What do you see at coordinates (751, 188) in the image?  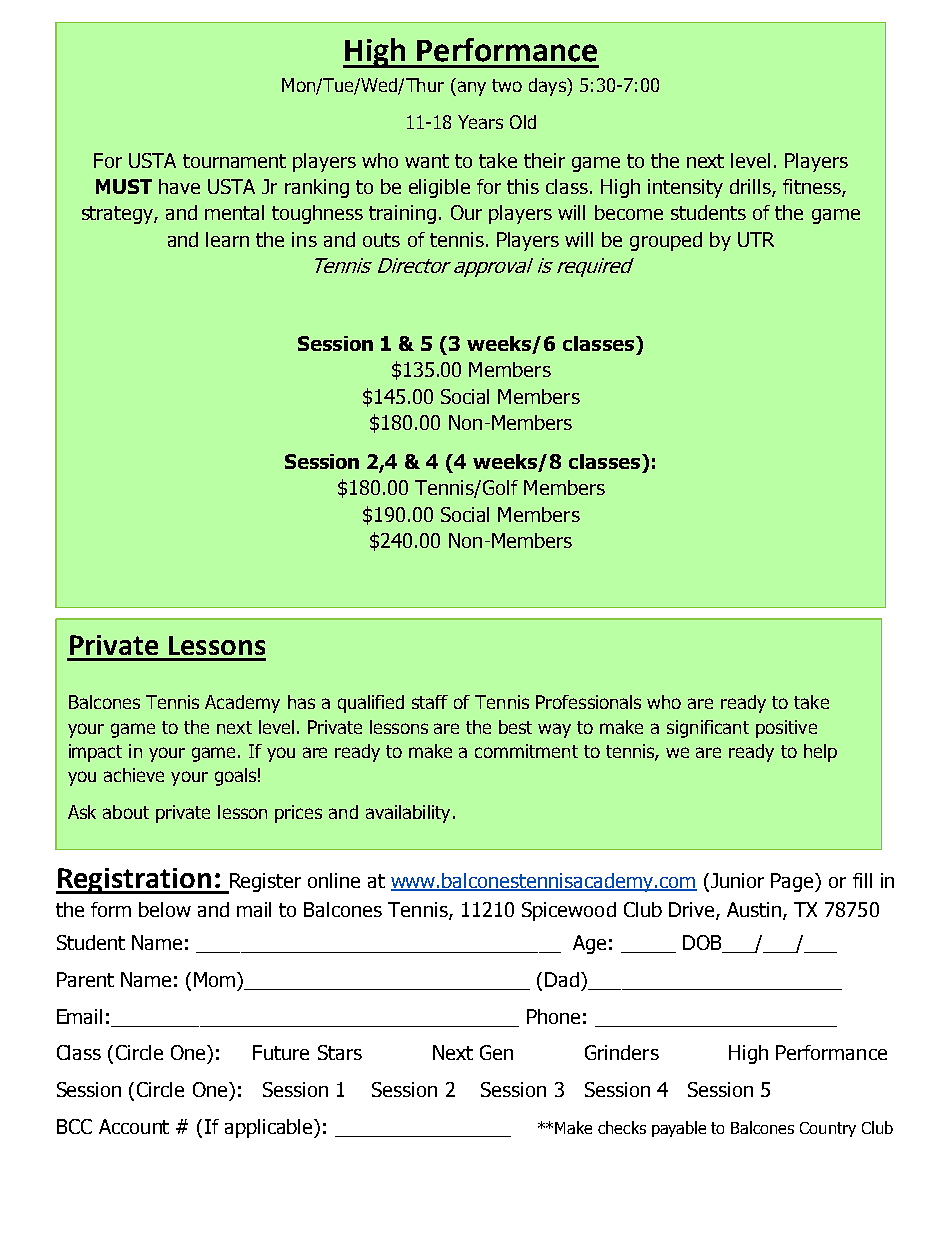 I see `drills` at bounding box center [751, 188].
